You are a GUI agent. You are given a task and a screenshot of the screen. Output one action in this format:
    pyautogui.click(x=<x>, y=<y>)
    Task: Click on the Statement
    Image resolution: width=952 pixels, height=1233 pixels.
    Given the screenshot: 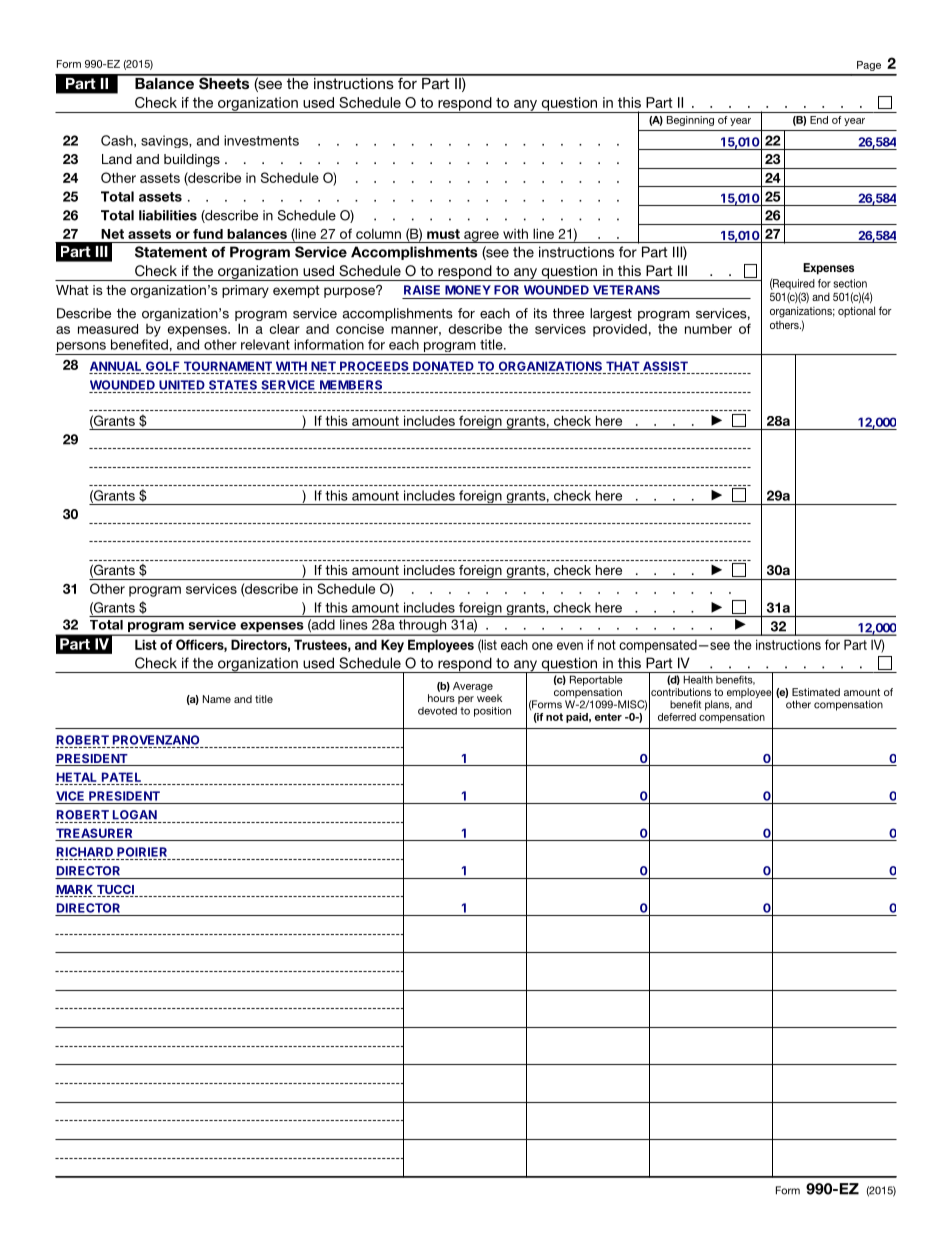 What is the action you would take?
    pyautogui.click(x=171, y=252)
